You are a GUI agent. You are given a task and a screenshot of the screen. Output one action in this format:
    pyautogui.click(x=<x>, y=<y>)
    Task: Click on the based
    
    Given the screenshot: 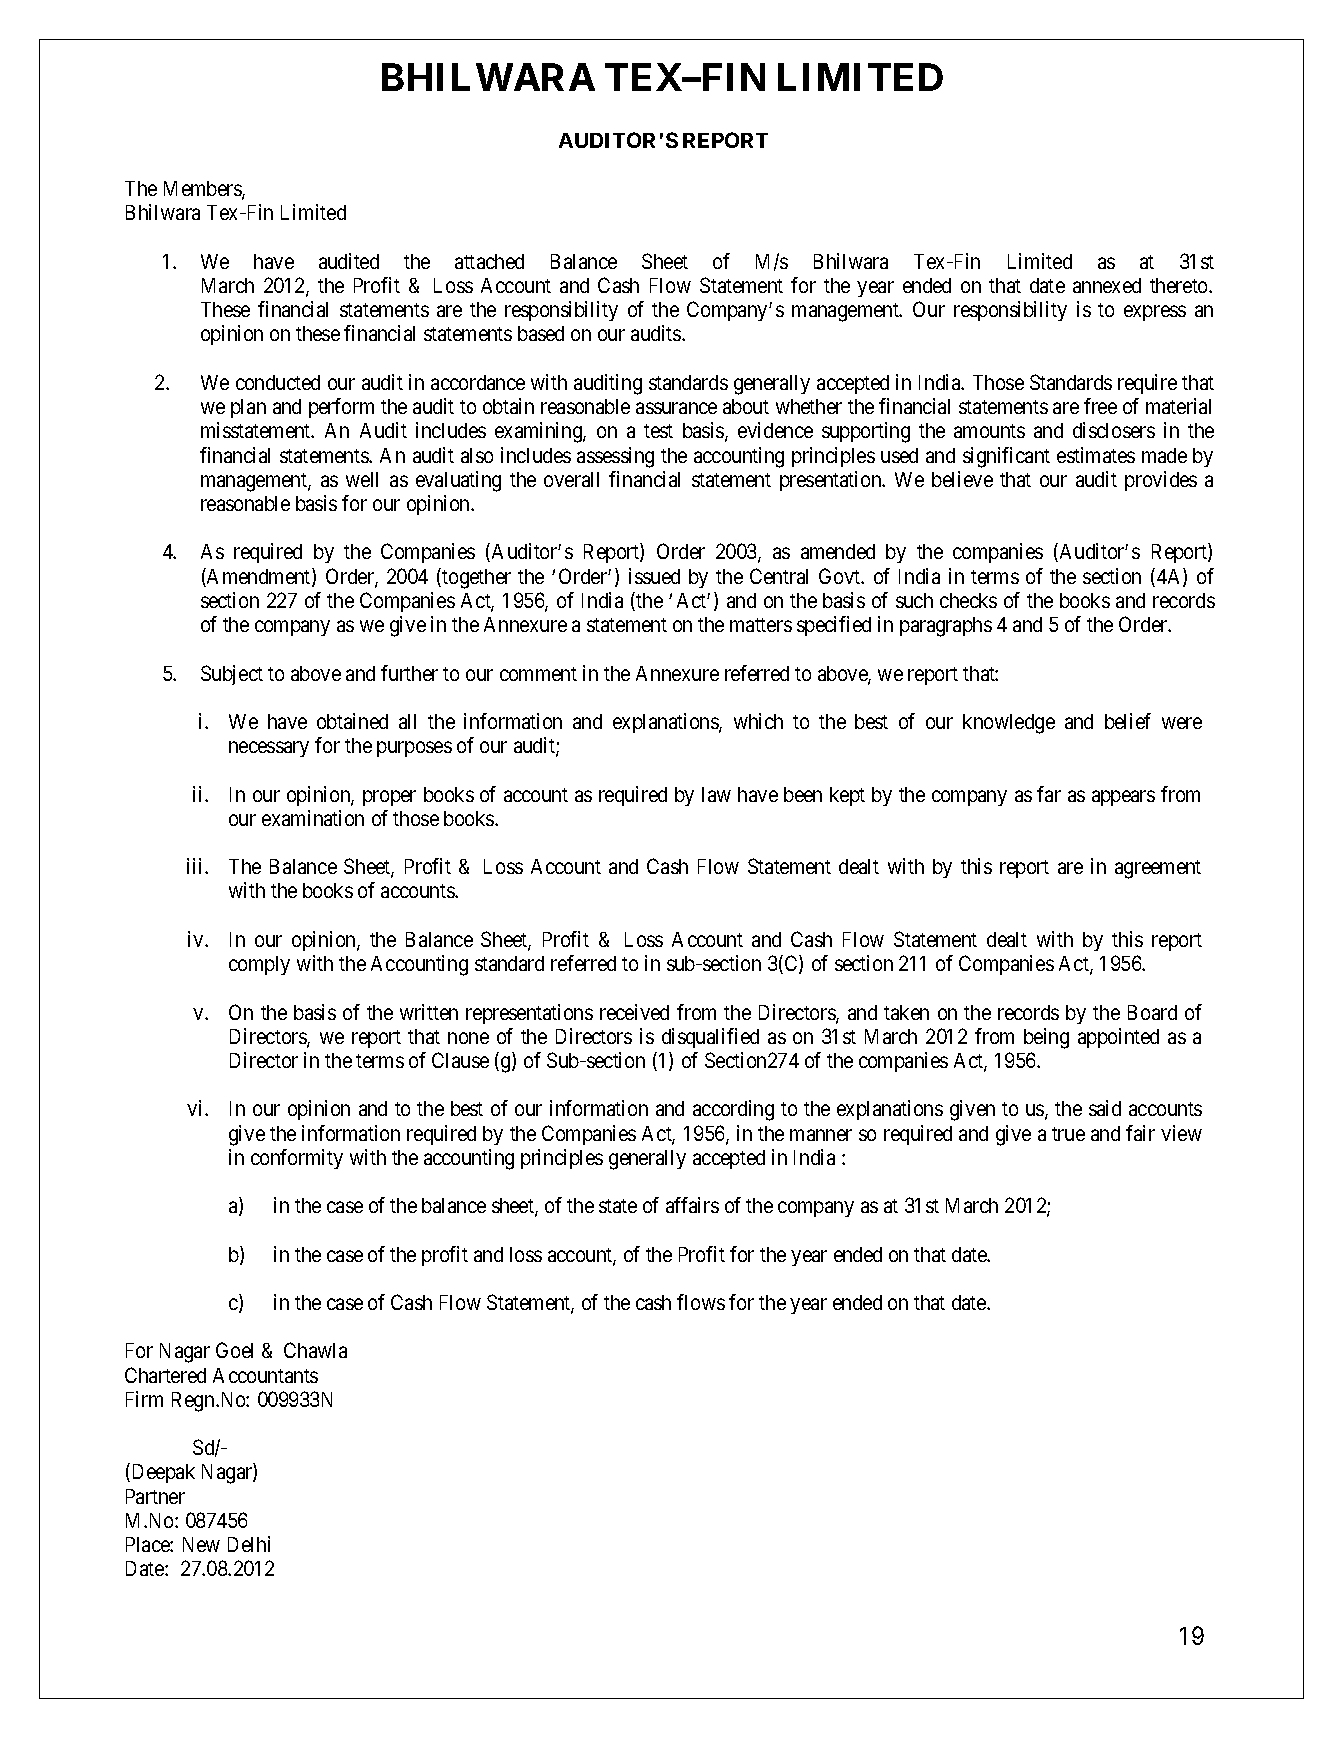 What is the action you would take?
    pyautogui.click(x=541, y=333)
